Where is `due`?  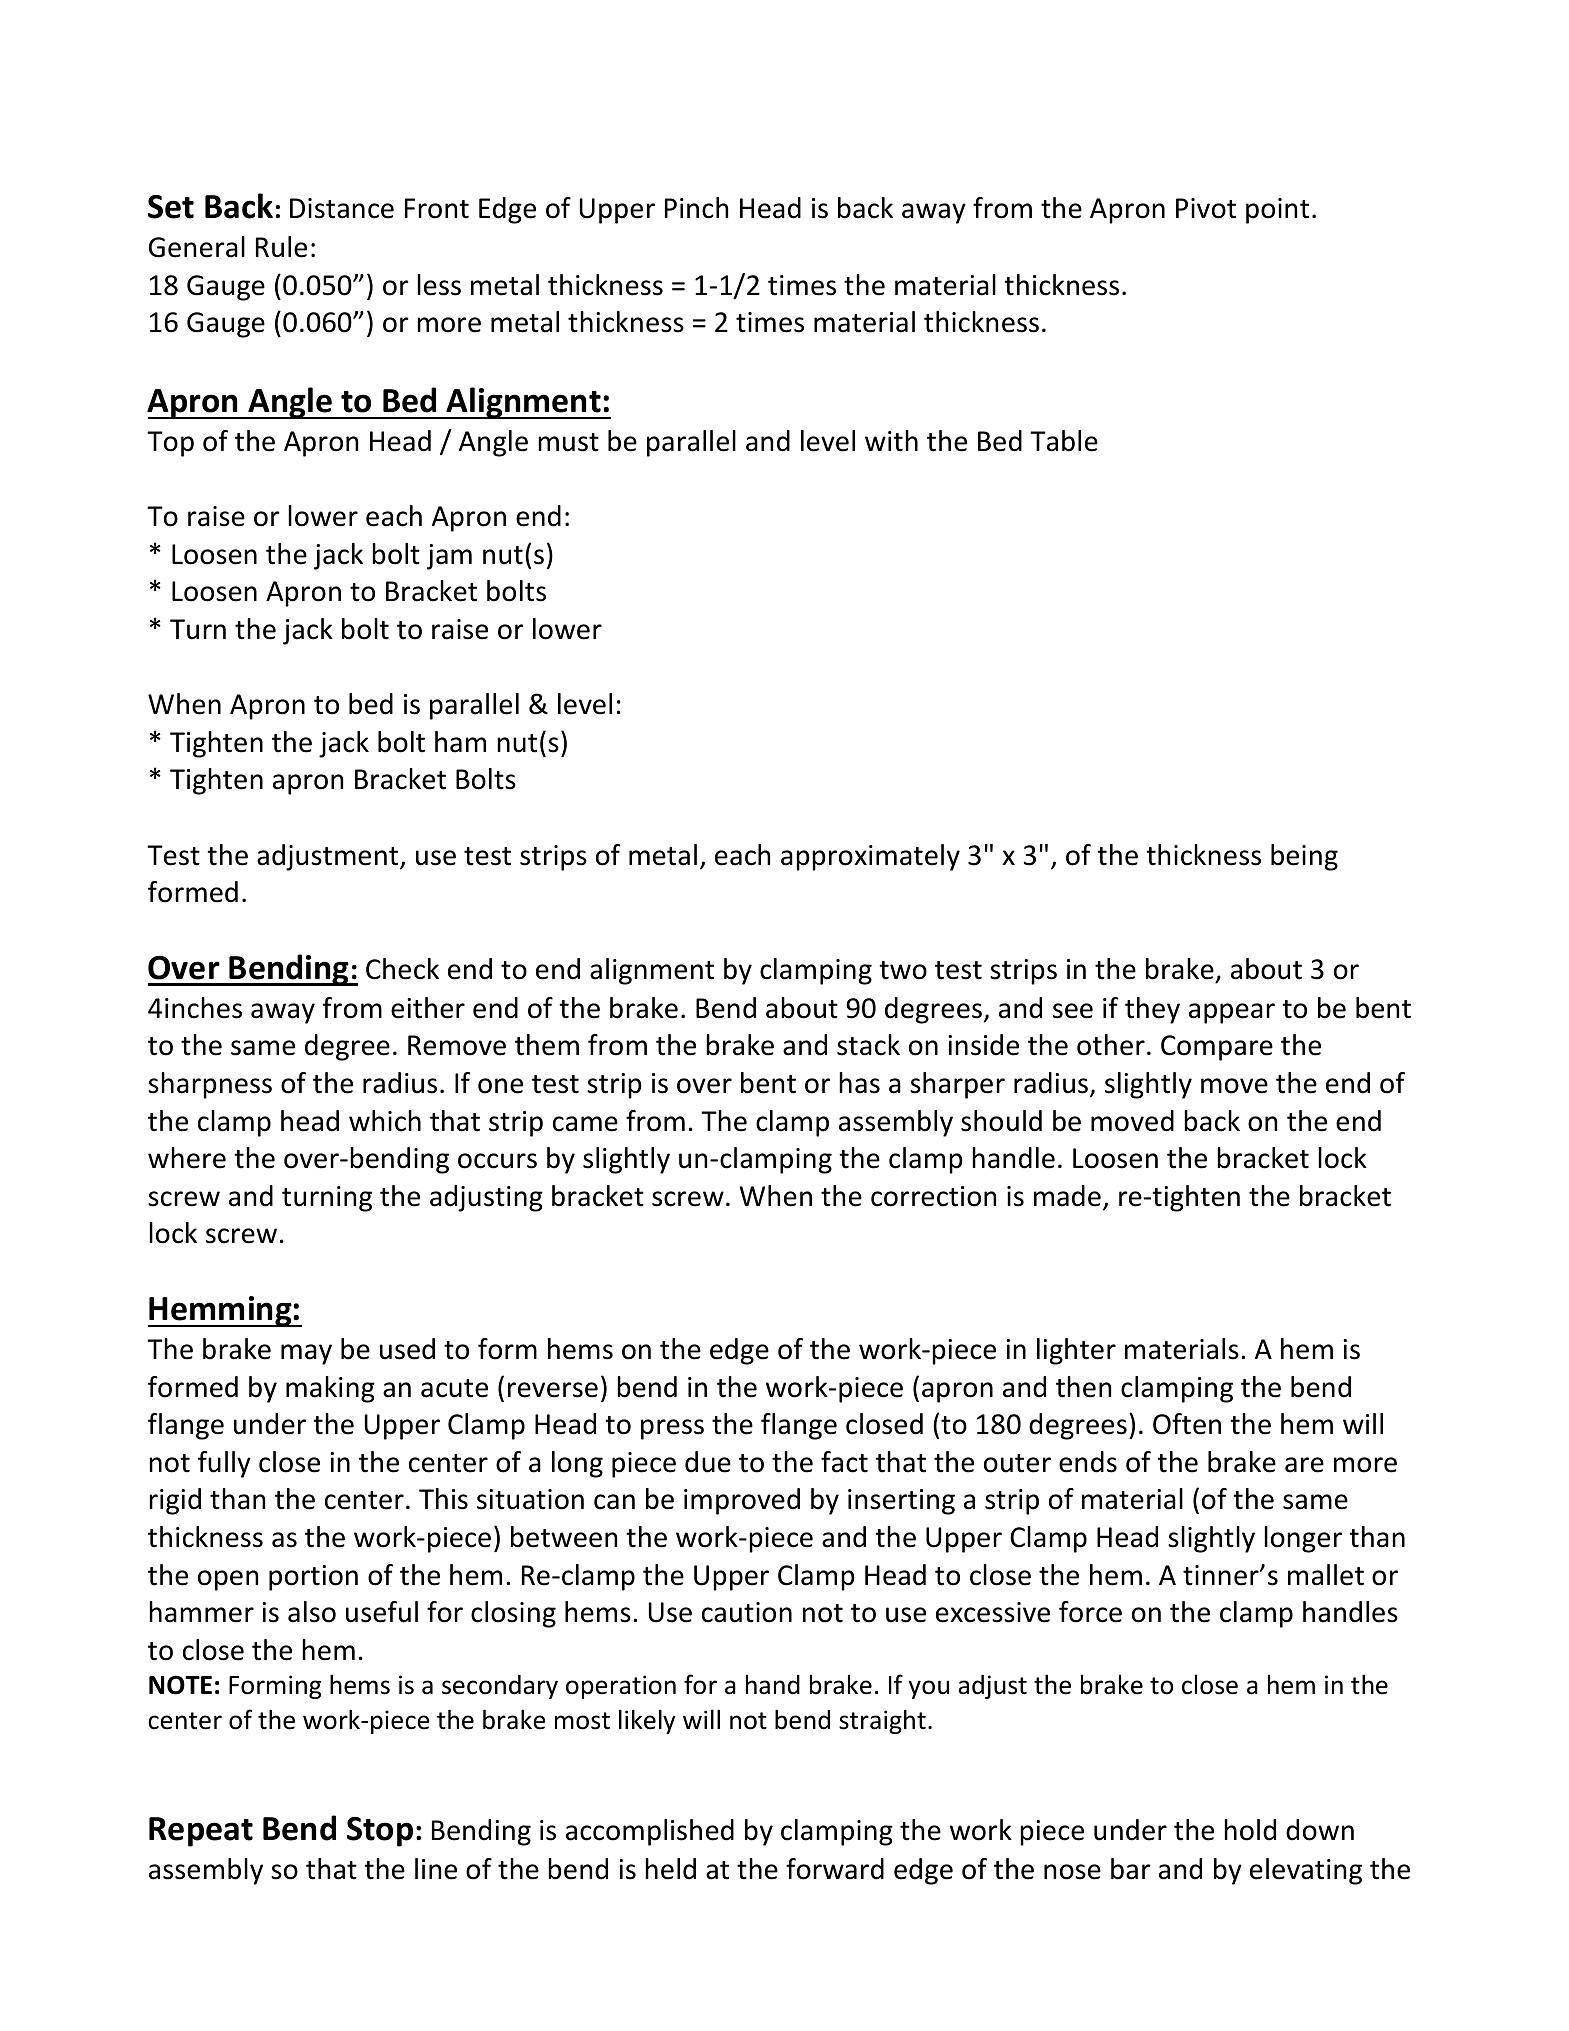 due is located at coordinates (708, 1462).
